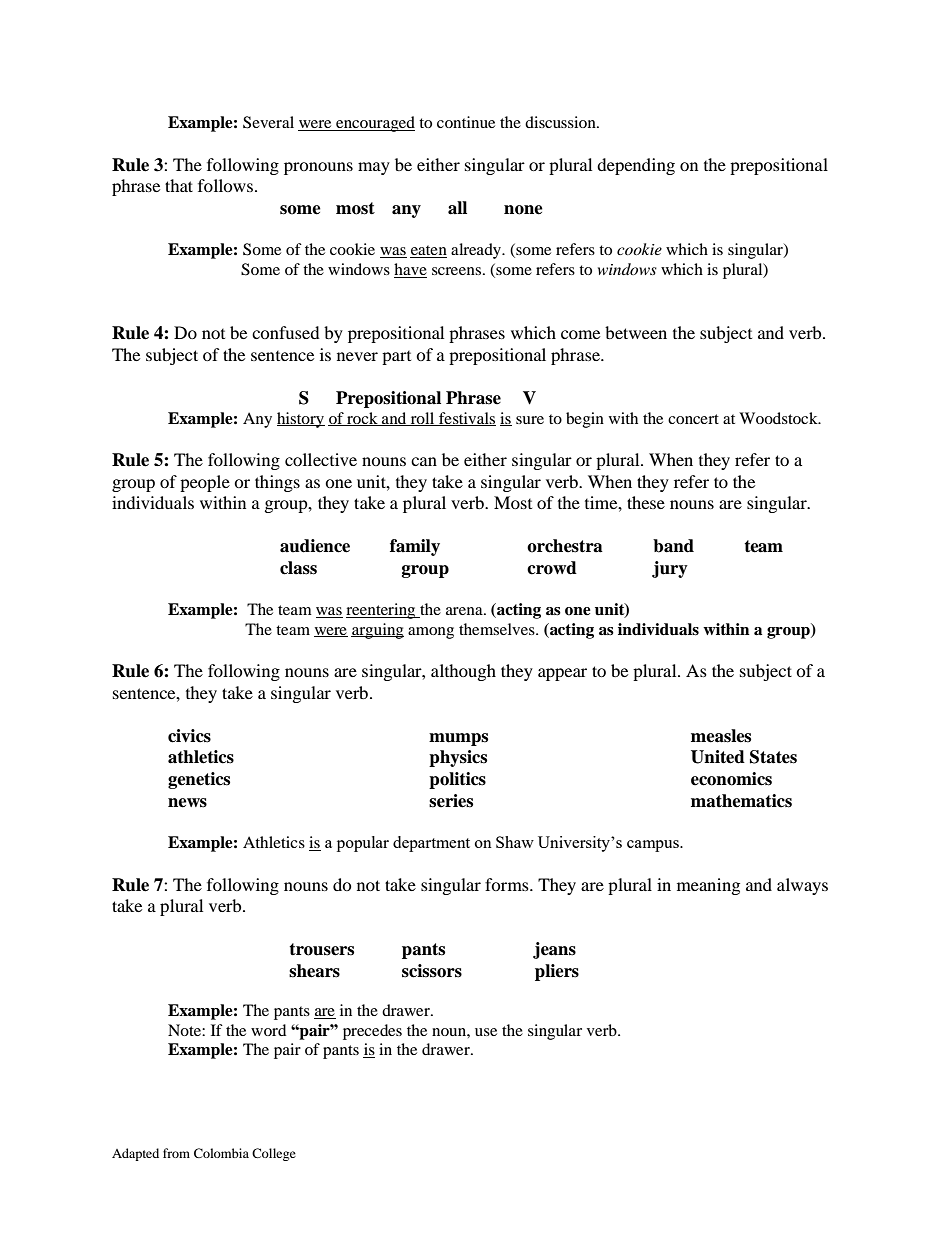 This screenshot has height=1233, width=952. I want to click on follows, so click(225, 185).
